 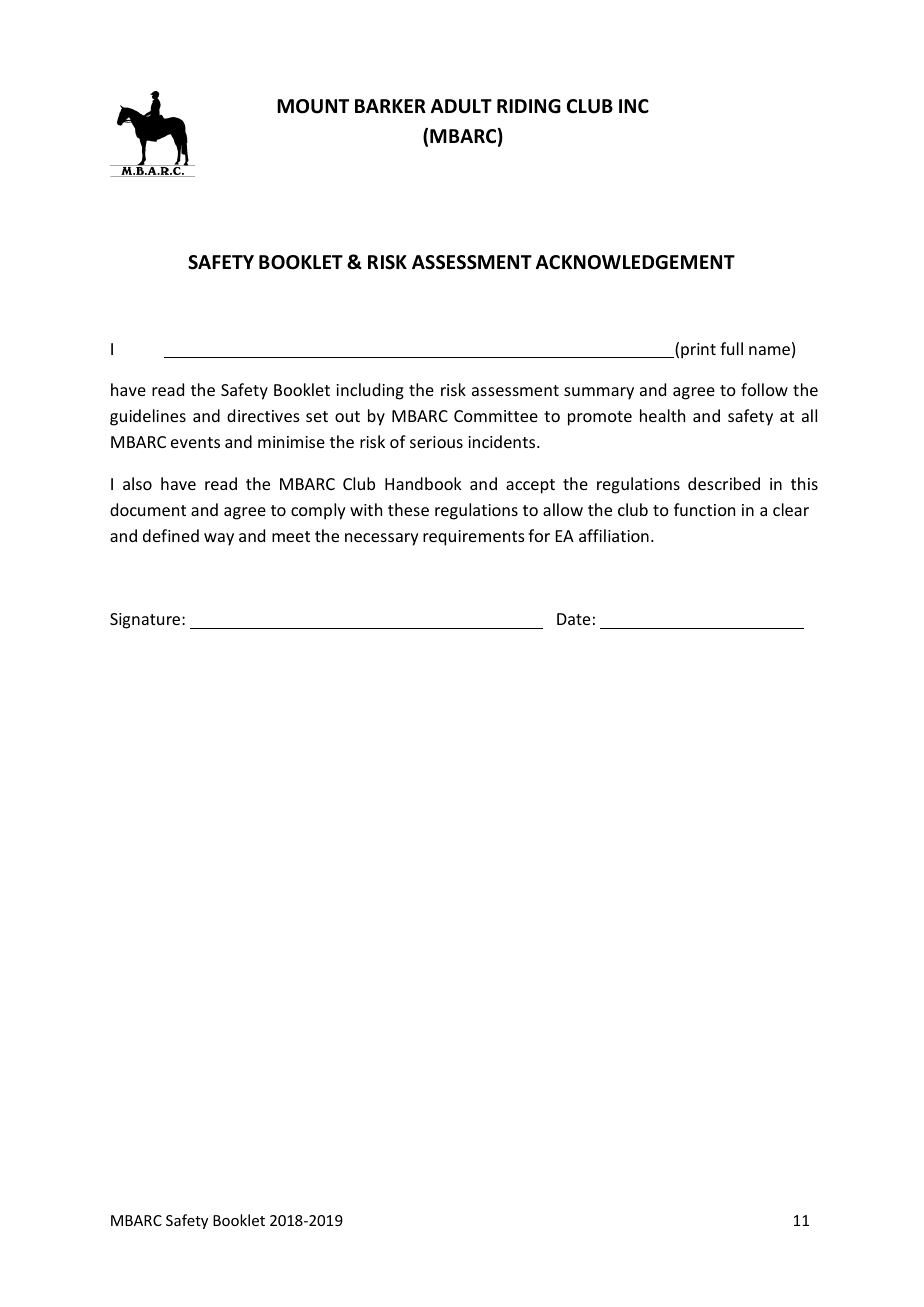 I want to click on MOUNT, so click(x=313, y=106).
